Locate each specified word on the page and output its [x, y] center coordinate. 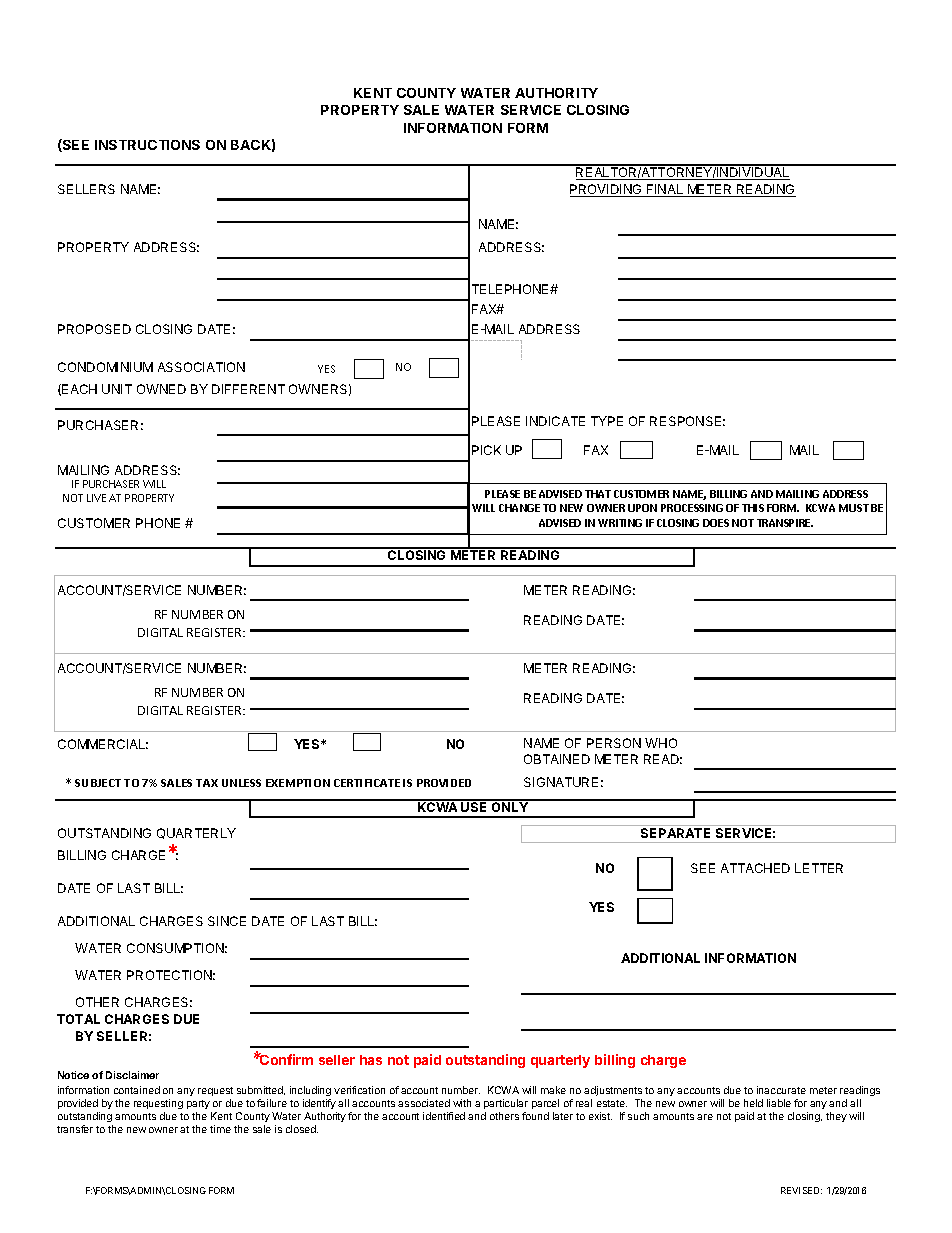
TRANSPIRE [785, 523]
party [198, 1104]
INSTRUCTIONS [147, 145]
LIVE [96, 498]
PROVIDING [607, 190]
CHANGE [519, 508]
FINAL [665, 190]
